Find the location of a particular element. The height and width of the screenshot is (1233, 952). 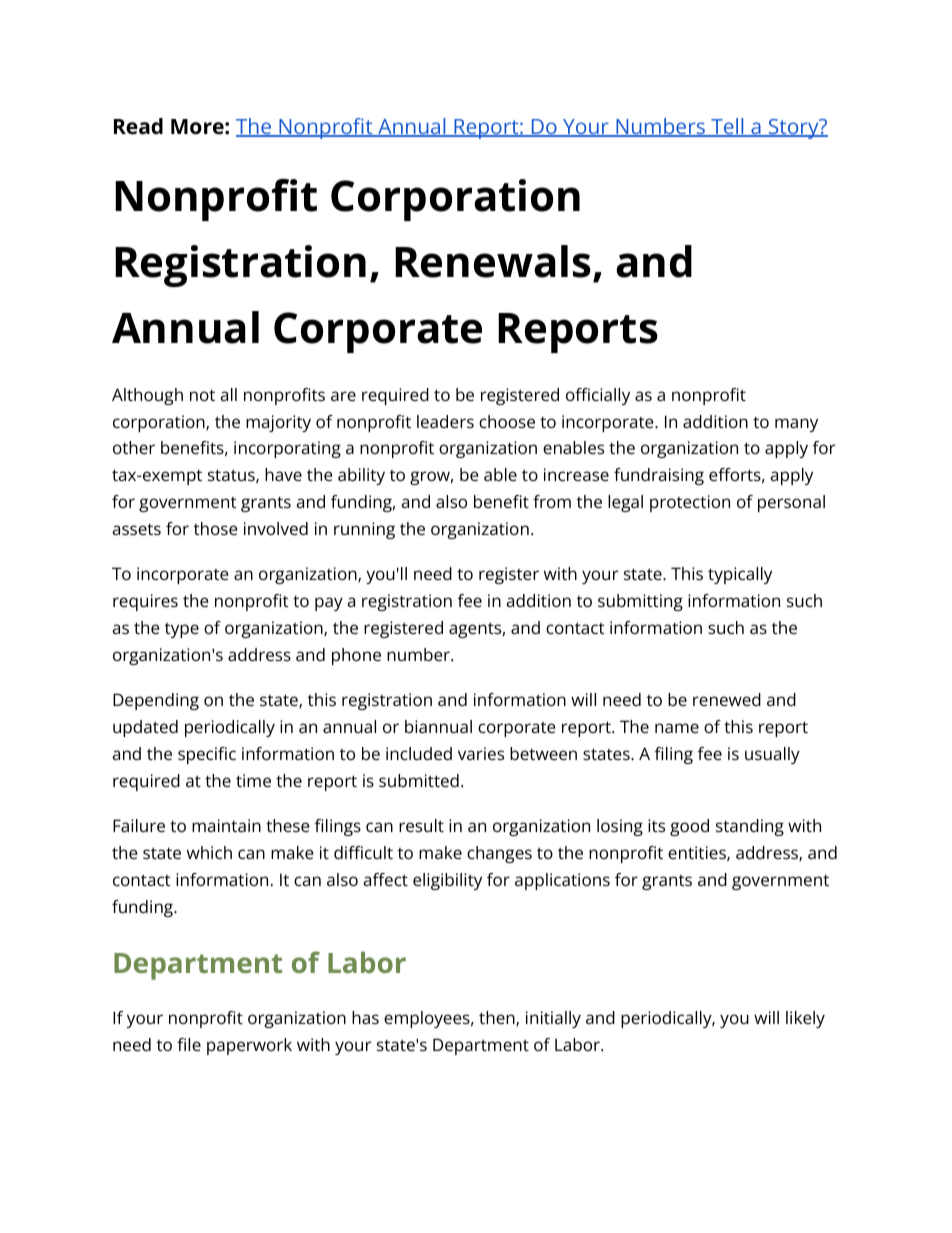

file is located at coordinates (189, 1044).
